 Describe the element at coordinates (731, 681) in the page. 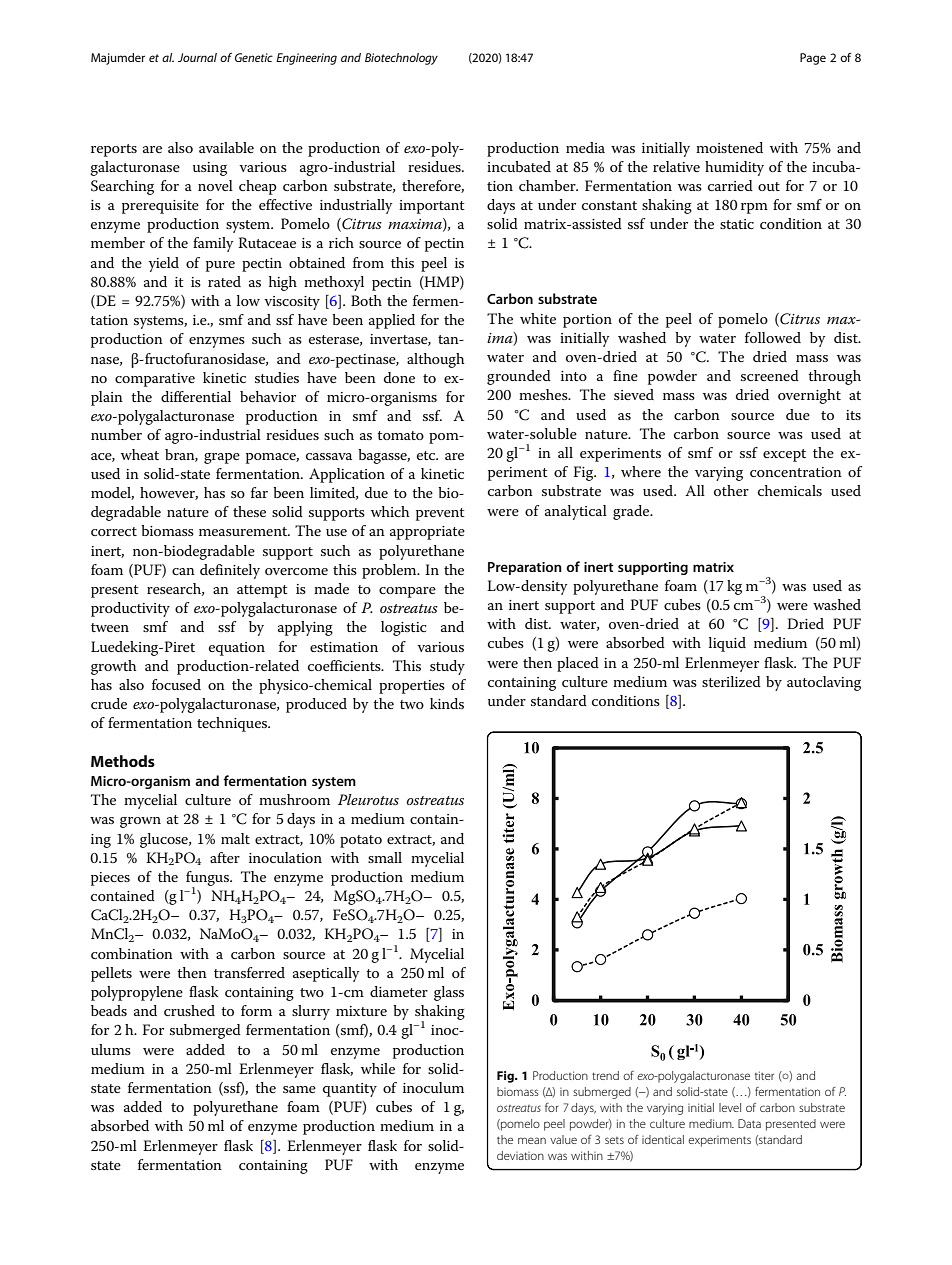

I see `sterilized` at that location.
